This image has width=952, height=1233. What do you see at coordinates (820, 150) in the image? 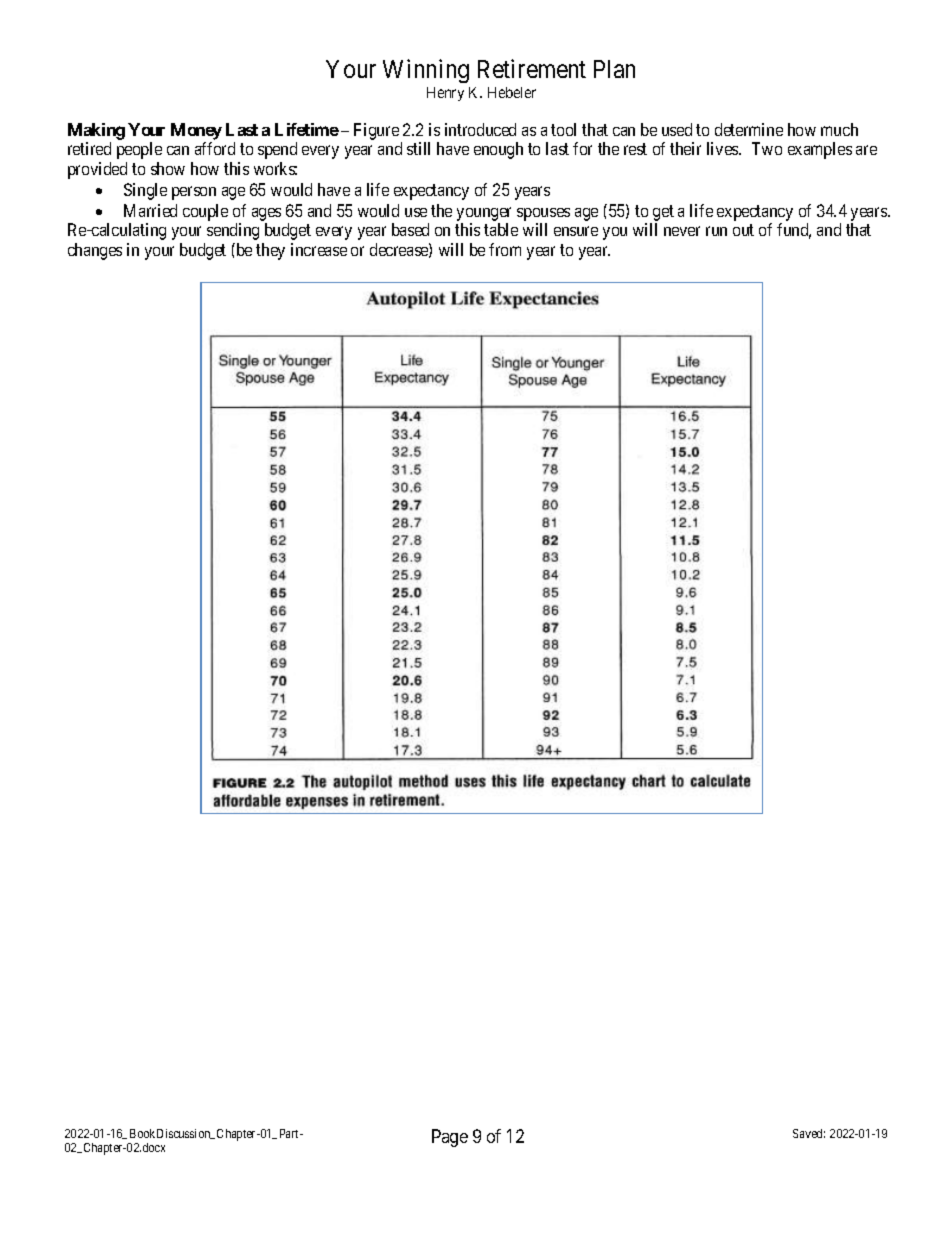
I see `examples` at bounding box center [820, 150].
